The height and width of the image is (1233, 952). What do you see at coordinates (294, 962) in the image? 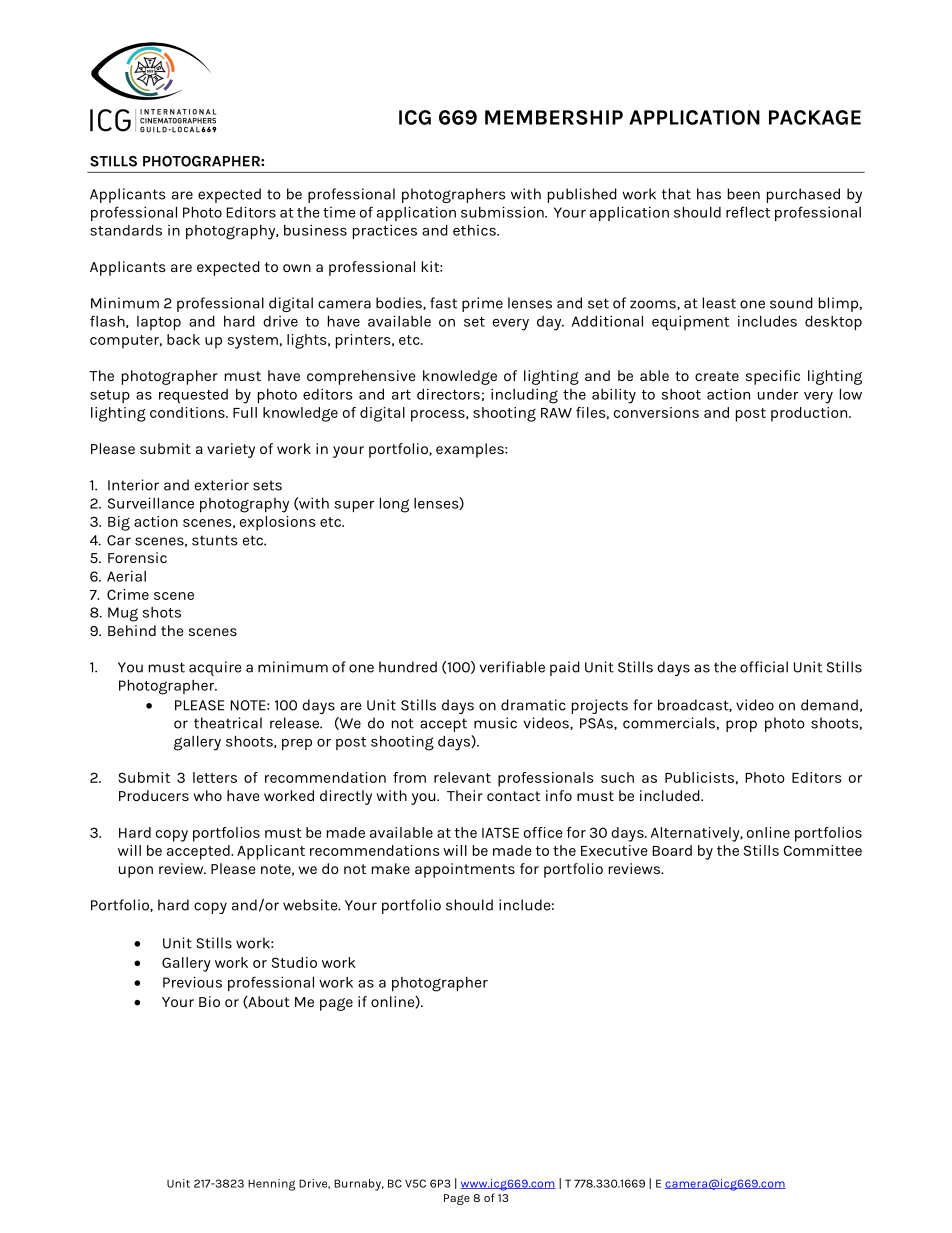
I see `Studio` at bounding box center [294, 962].
